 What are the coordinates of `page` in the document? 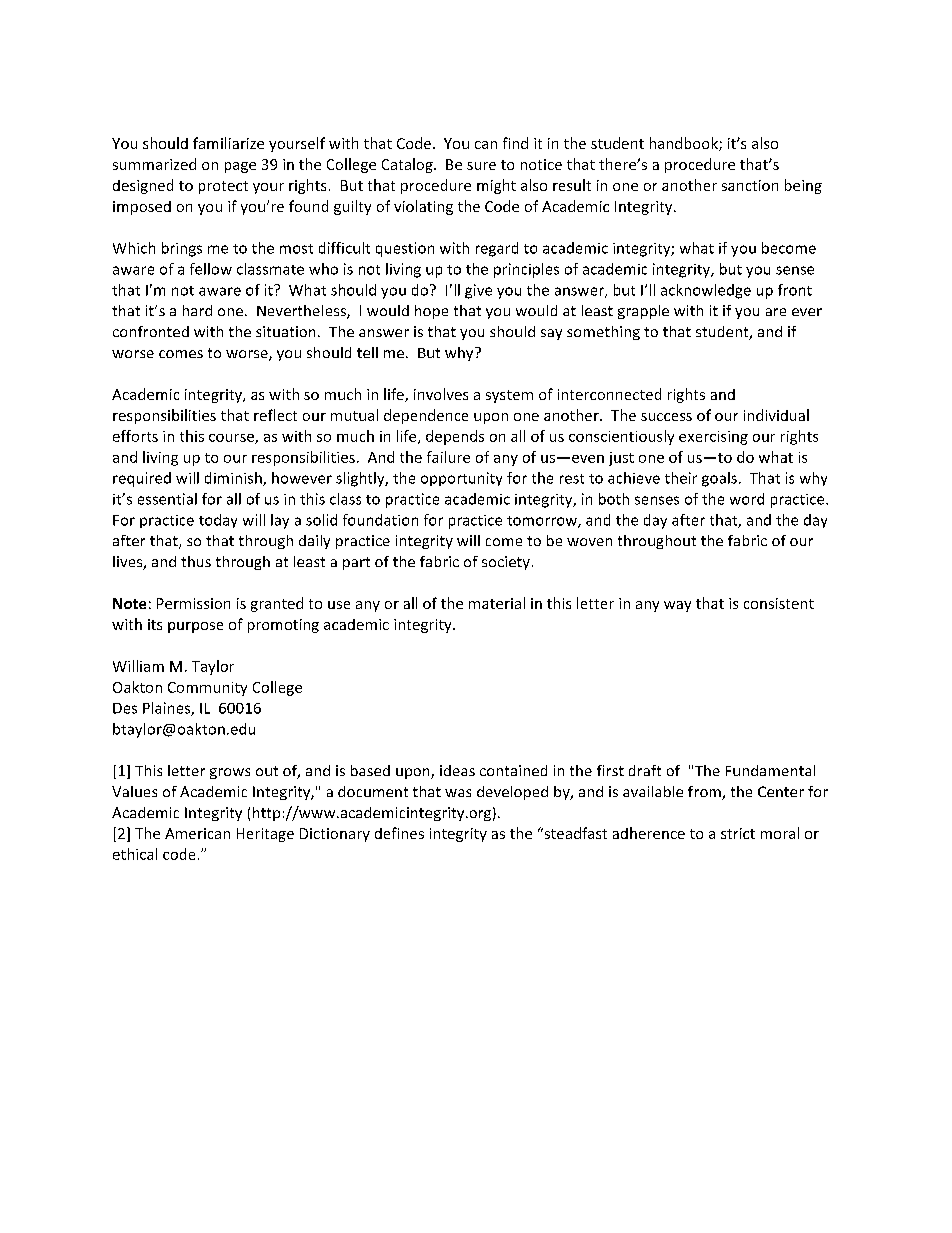 It's located at (240, 167).
